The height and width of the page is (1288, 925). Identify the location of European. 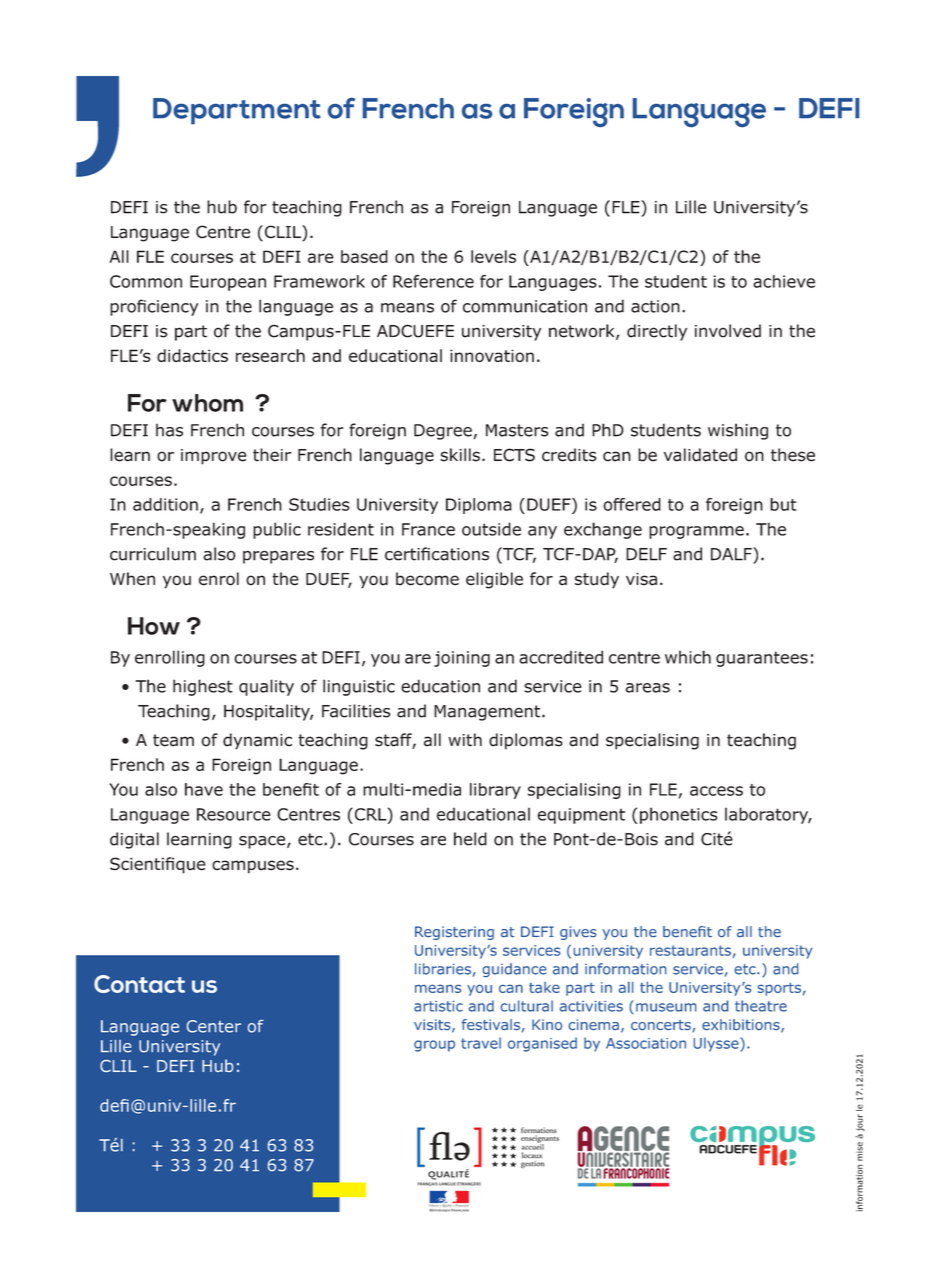
(228, 283).
